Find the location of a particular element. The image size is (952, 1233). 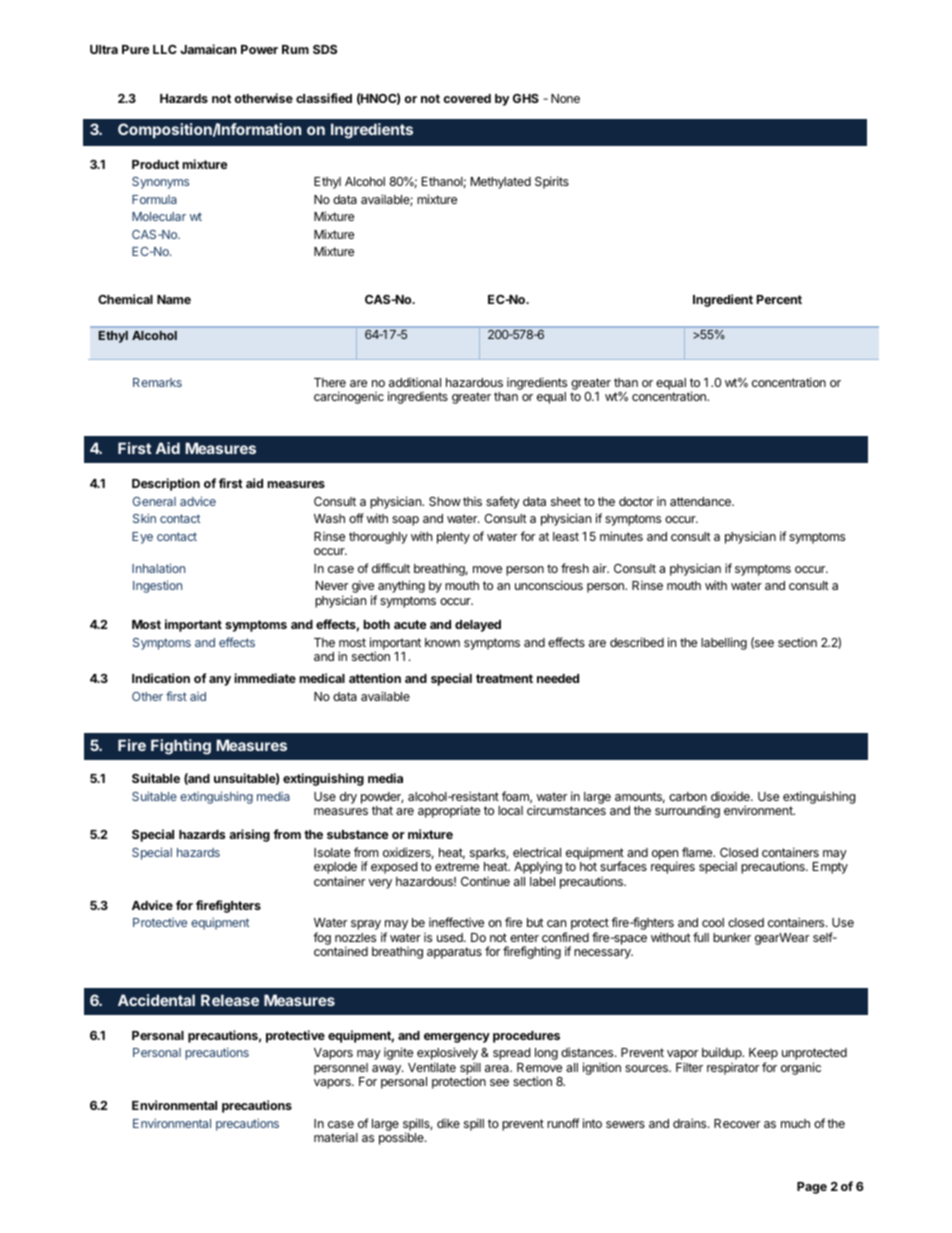

material is located at coordinates (336, 1137).
